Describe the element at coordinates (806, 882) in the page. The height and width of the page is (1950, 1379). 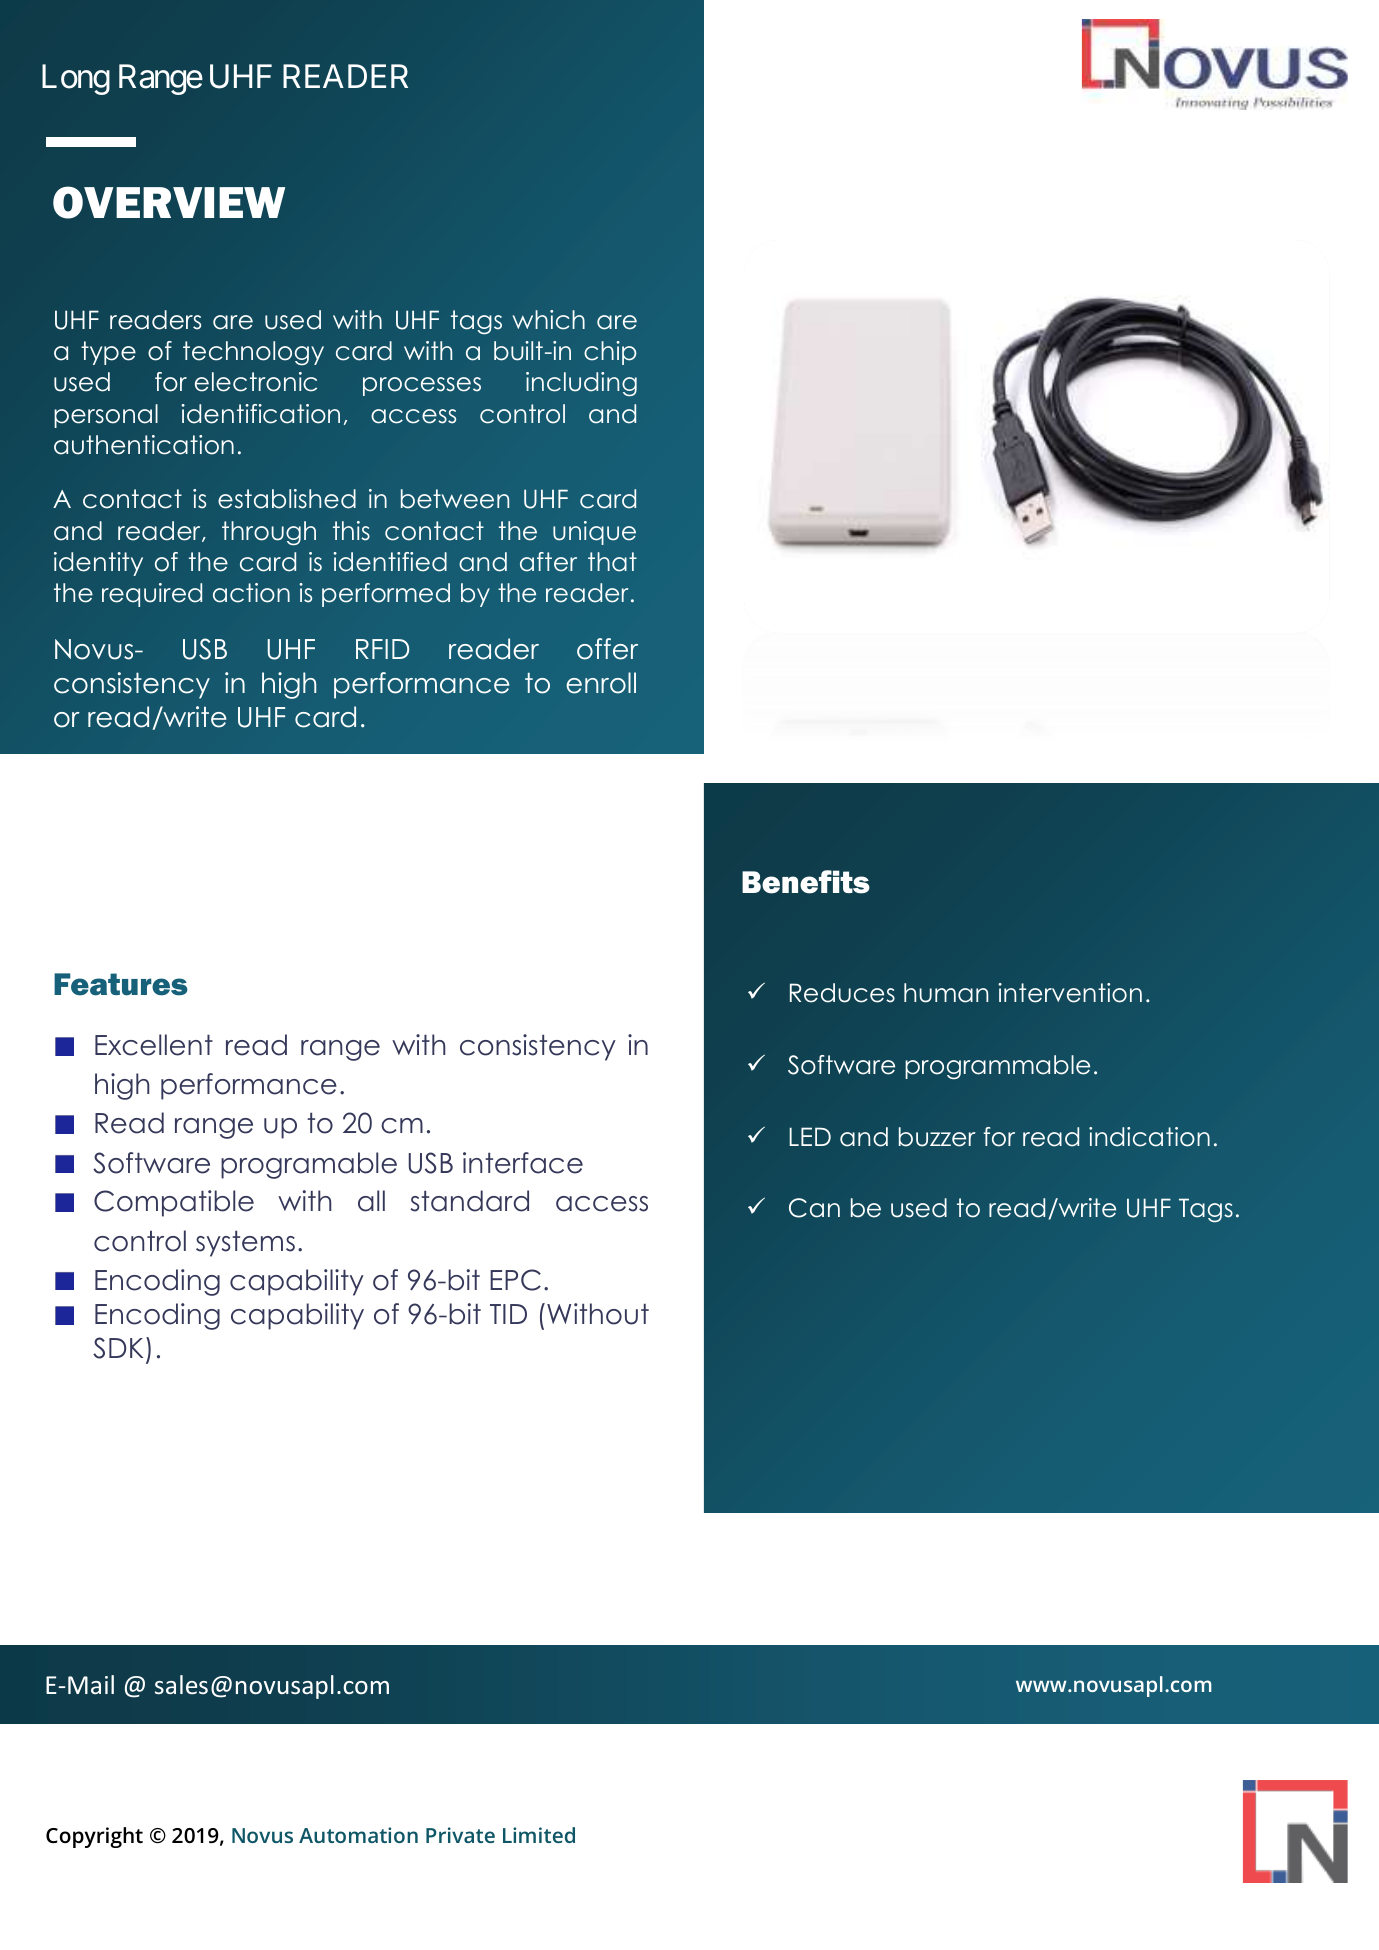
I see `Benefits` at that location.
